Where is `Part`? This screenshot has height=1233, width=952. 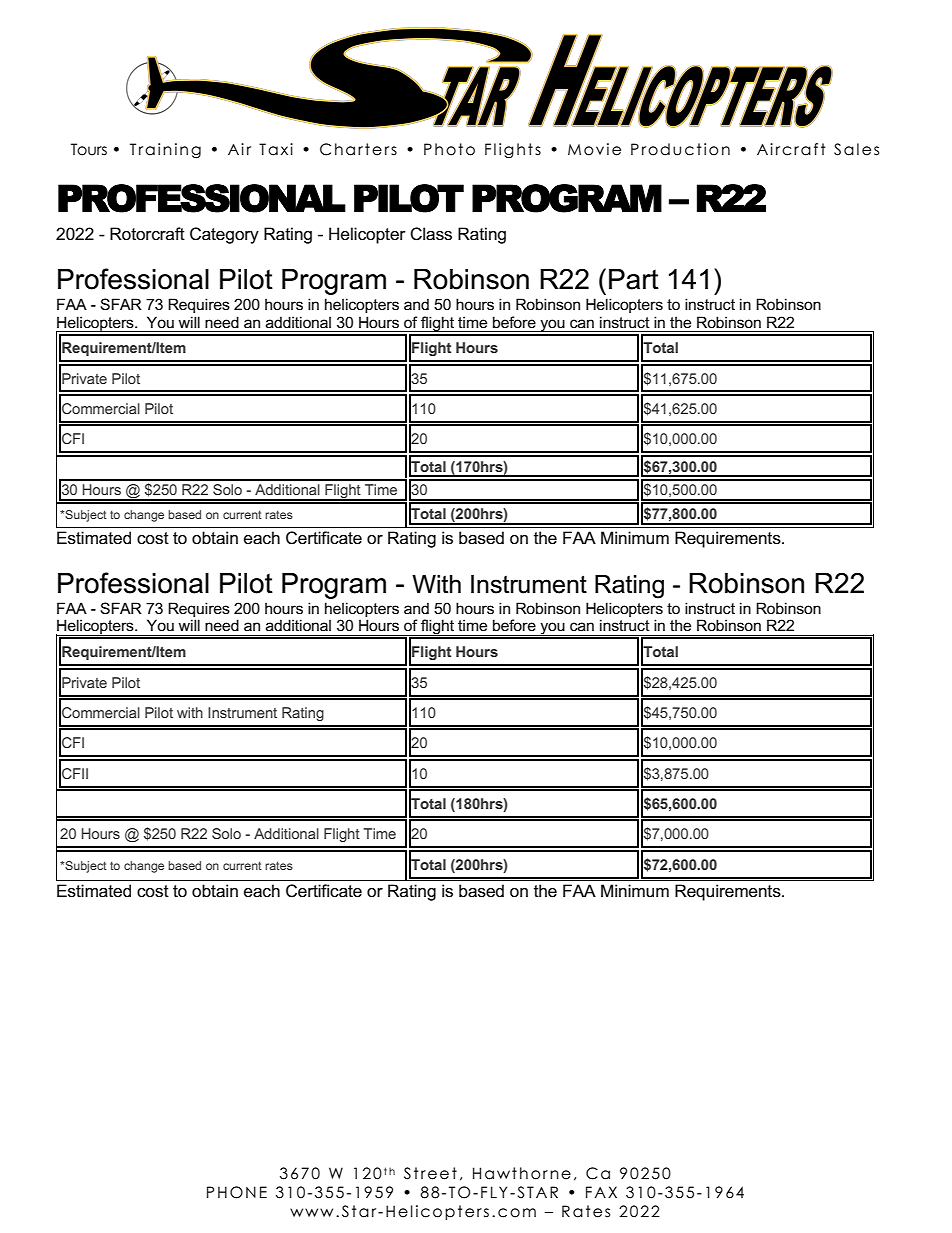 Part is located at coordinates (634, 279).
